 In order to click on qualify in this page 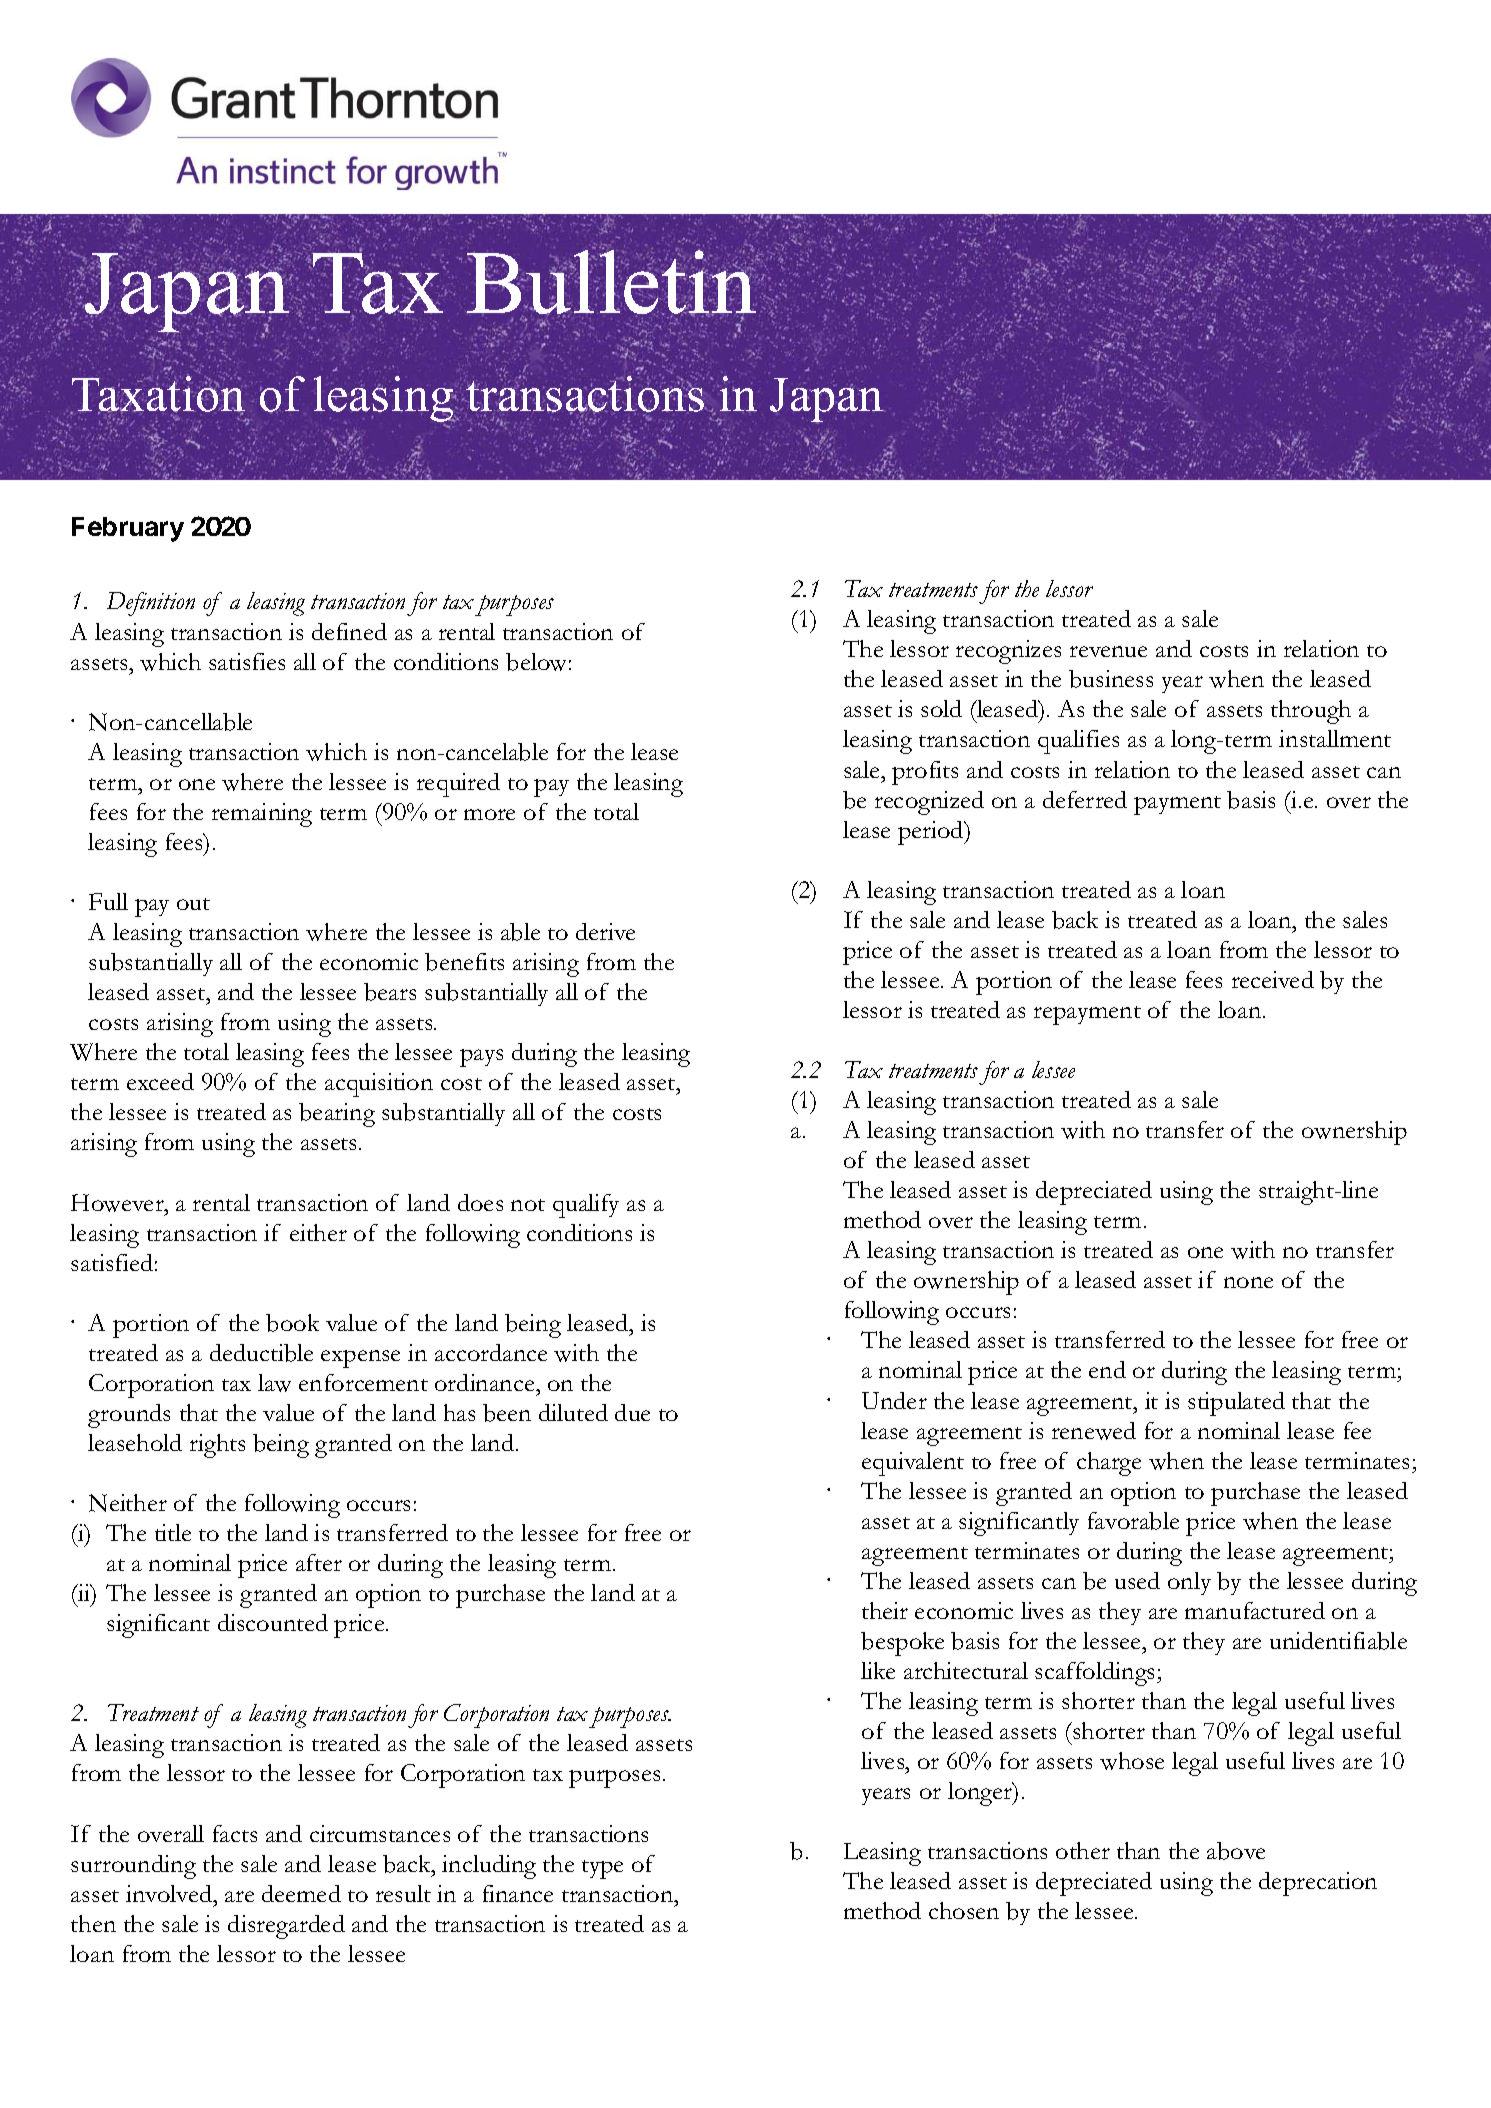, I will do `click(586, 1206)`.
